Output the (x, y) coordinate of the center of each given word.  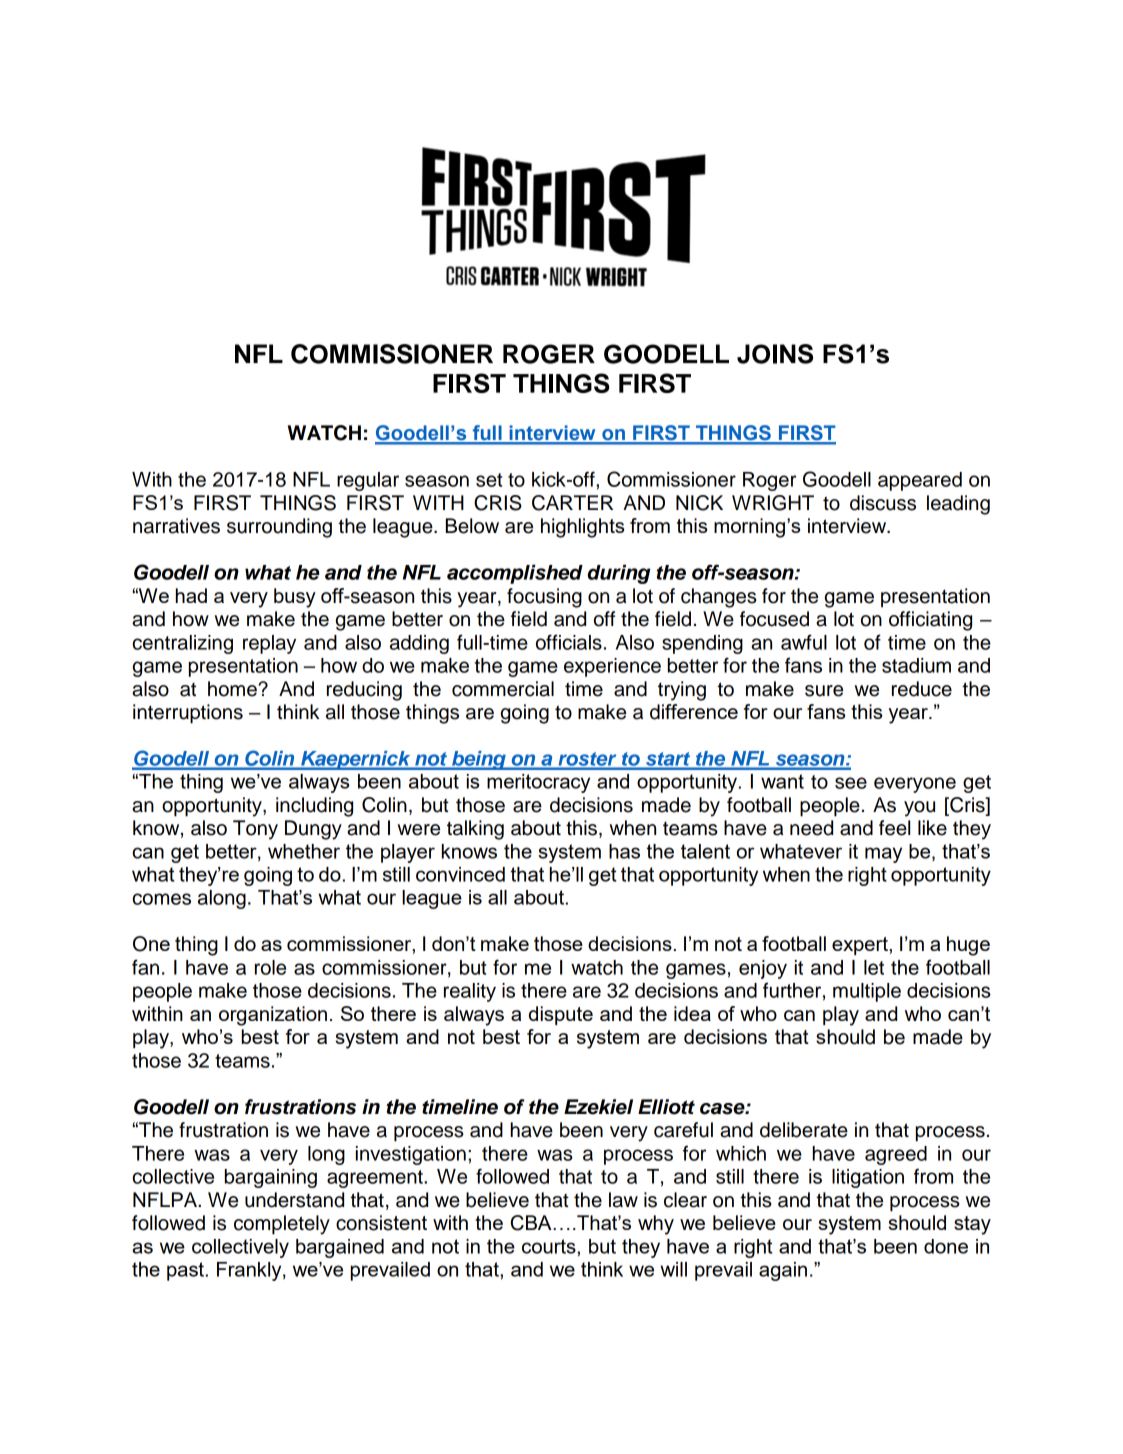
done (946, 1246)
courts (550, 1246)
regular (368, 481)
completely (282, 1225)
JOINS (775, 354)
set (489, 480)
